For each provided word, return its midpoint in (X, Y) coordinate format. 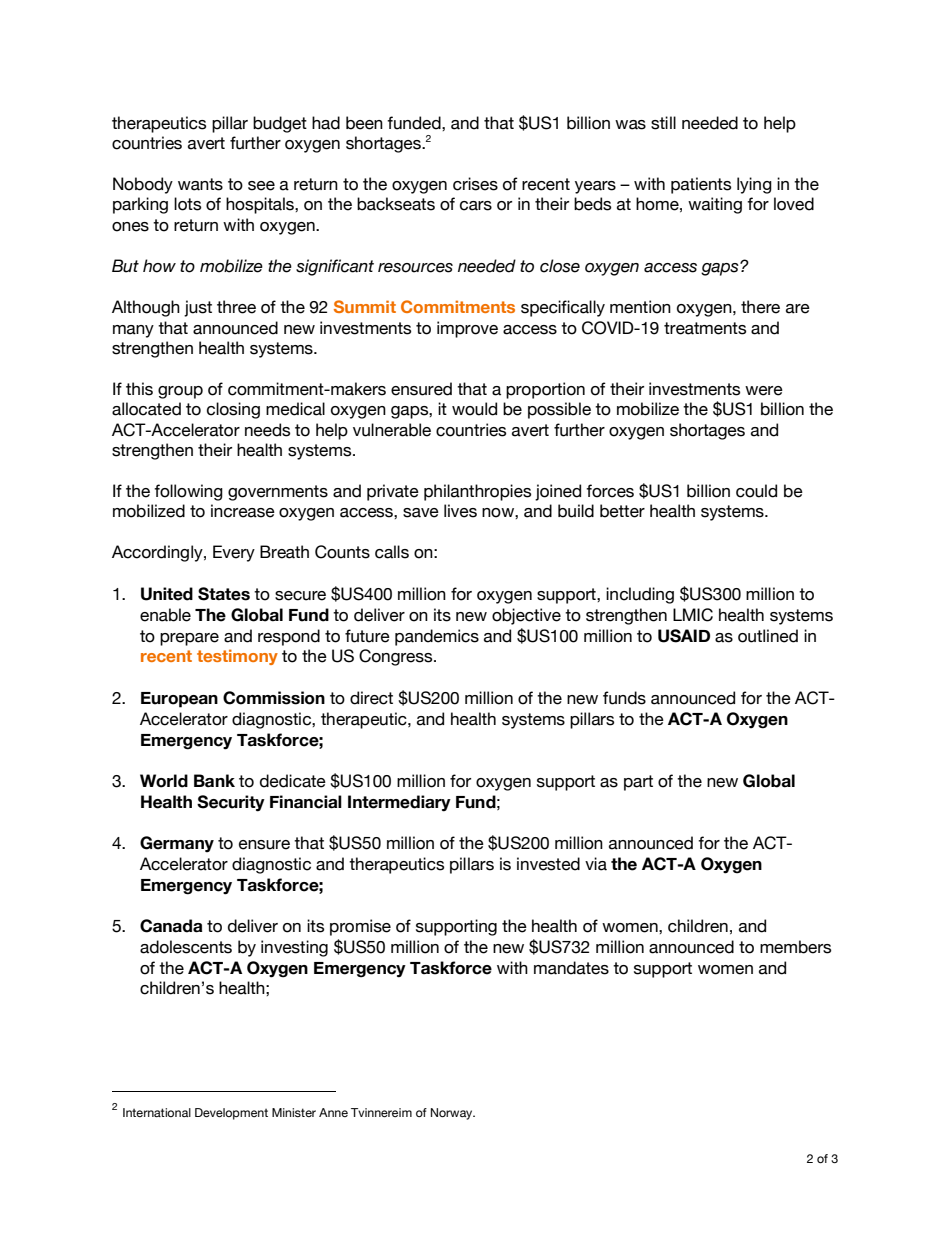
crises (475, 184)
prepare (189, 639)
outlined (768, 636)
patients (701, 185)
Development (231, 1114)
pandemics (437, 637)
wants (200, 184)
